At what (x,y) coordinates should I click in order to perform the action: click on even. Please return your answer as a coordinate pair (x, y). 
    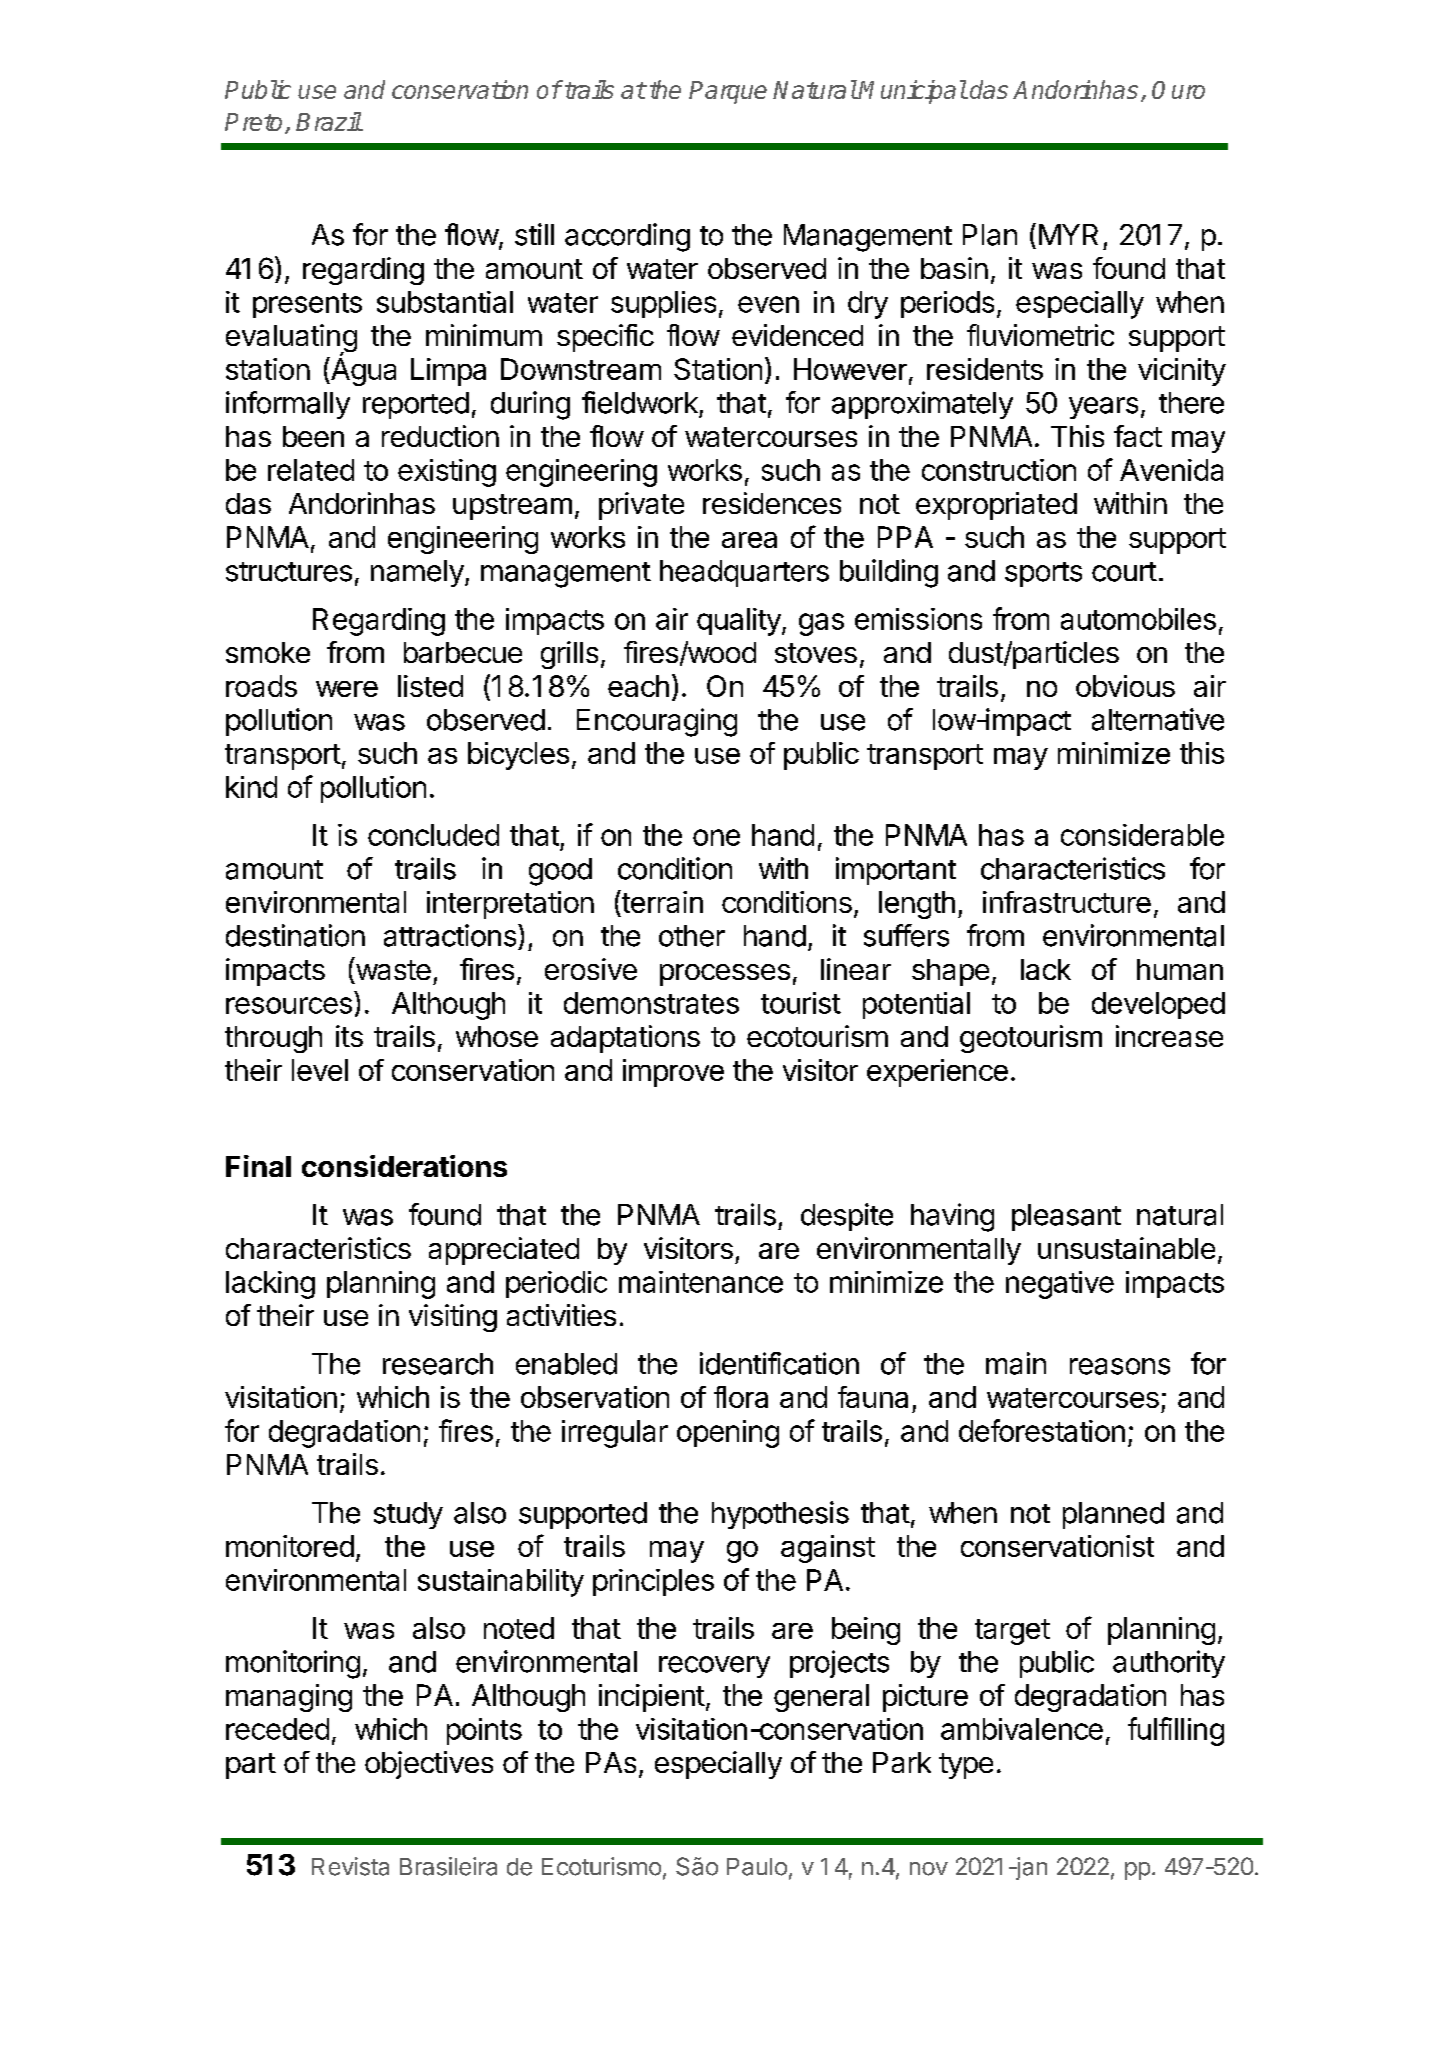
    Looking at the image, I should click on (768, 304).
